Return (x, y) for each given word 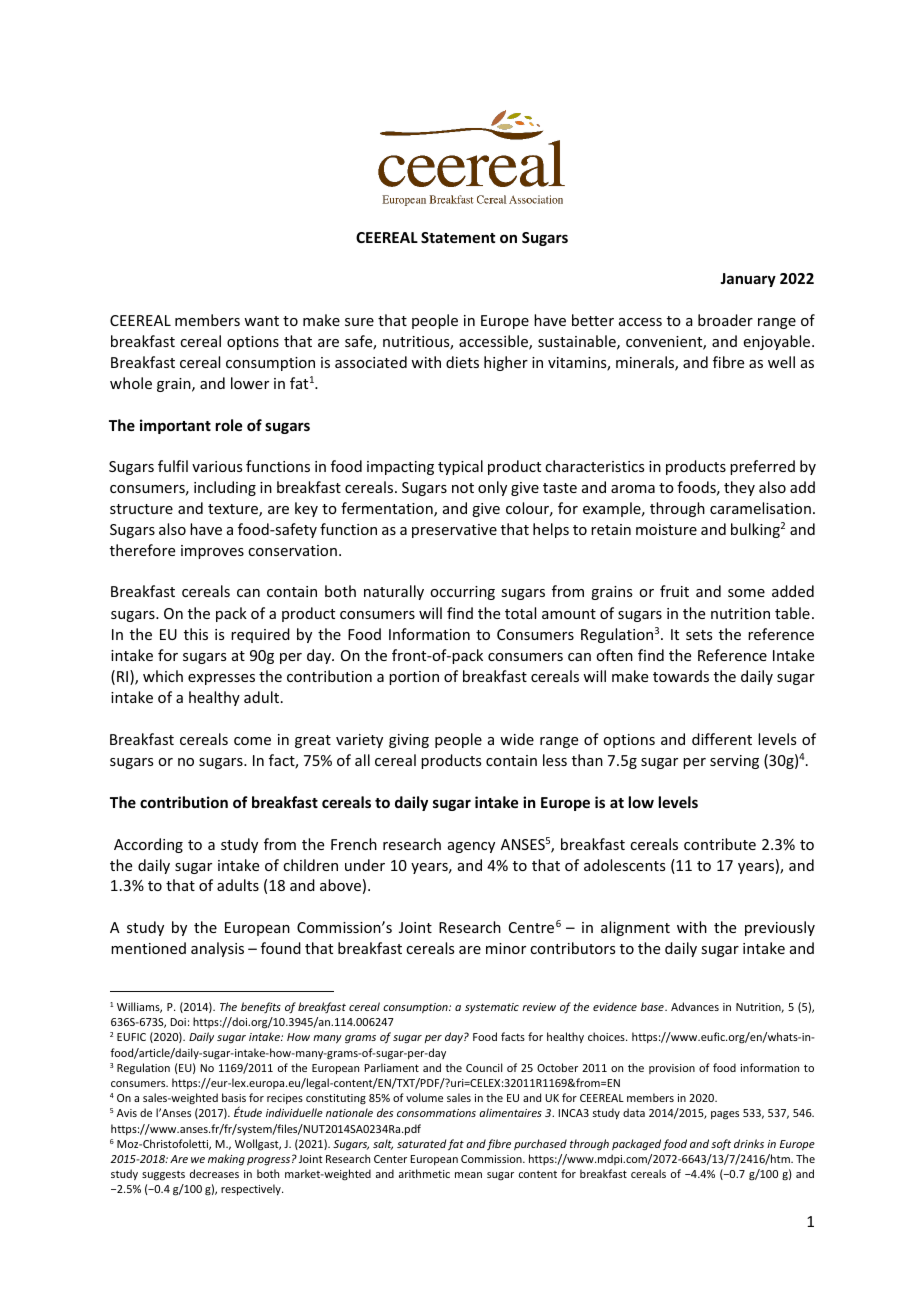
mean (468, 1175)
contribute (720, 844)
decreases (214, 1173)
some (746, 593)
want (261, 321)
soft (721, 1144)
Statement (458, 237)
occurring (462, 593)
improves (212, 552)
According (148, 845)
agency (471, 847)
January (748, 280)
